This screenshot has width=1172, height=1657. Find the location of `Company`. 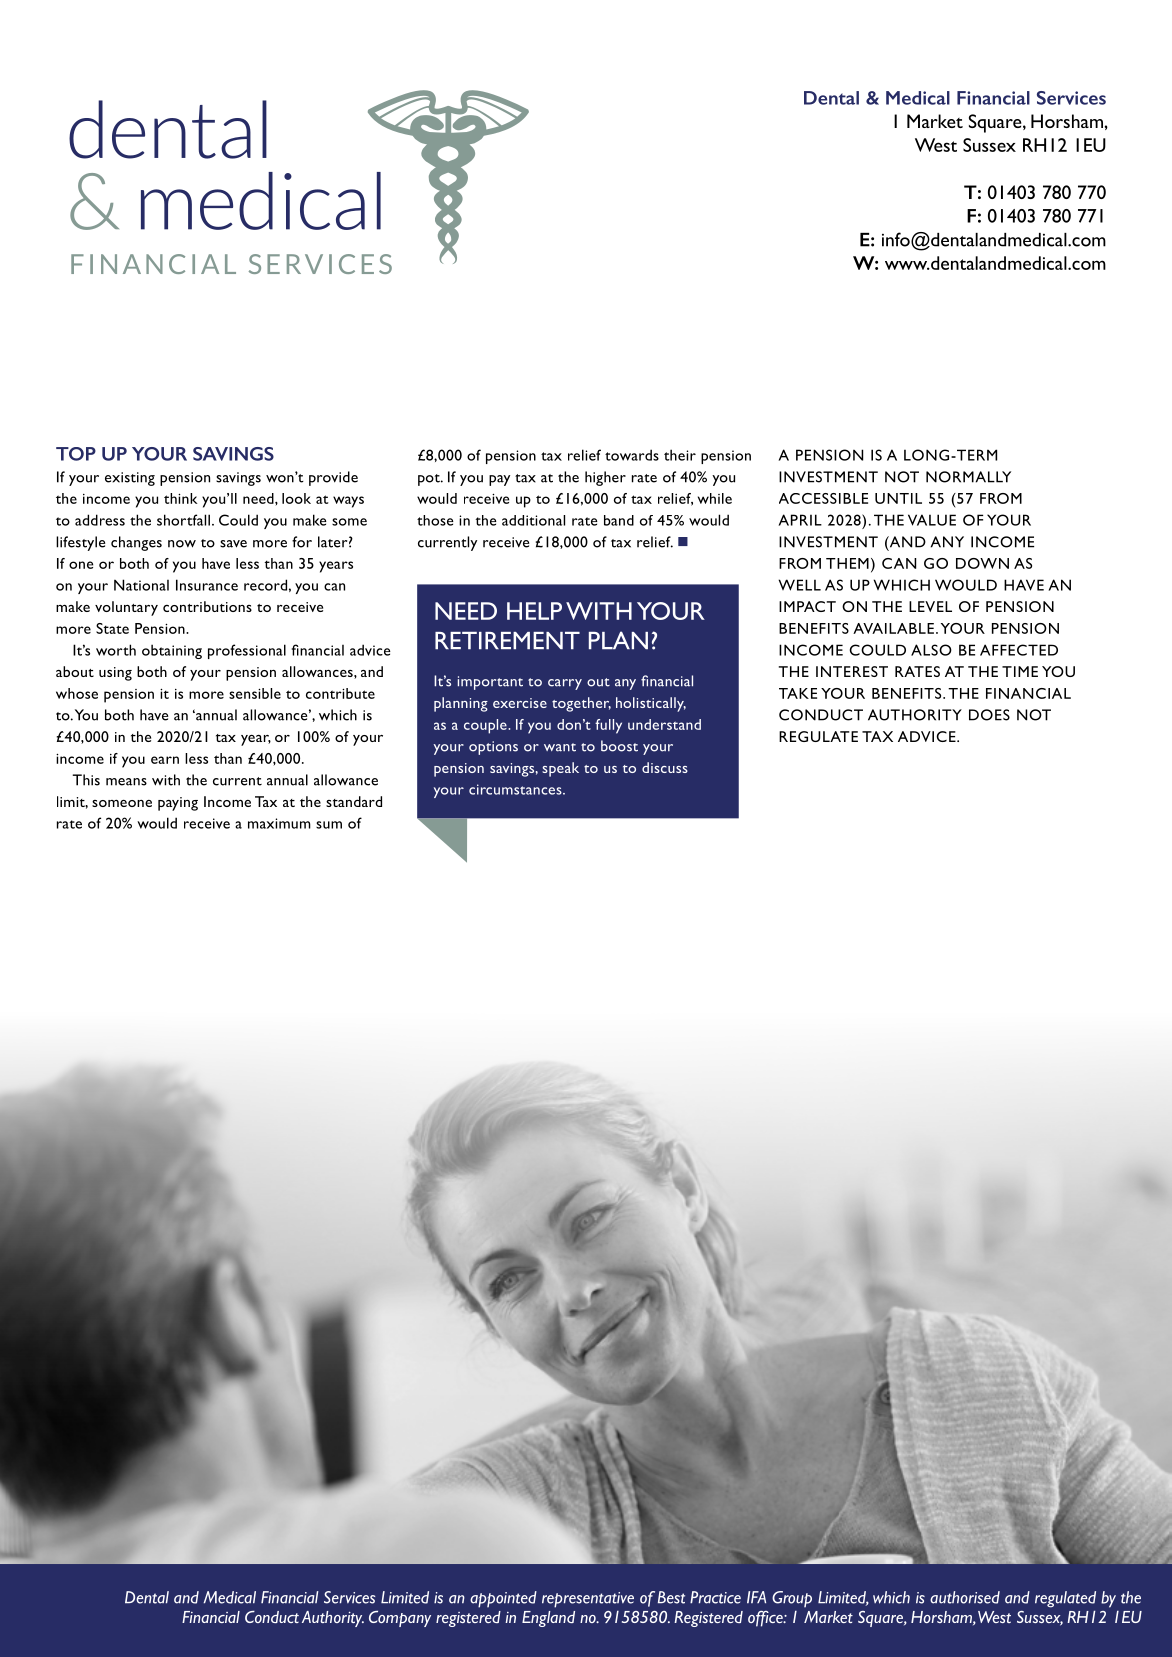

Company is located at coordinates (400, 1619).
